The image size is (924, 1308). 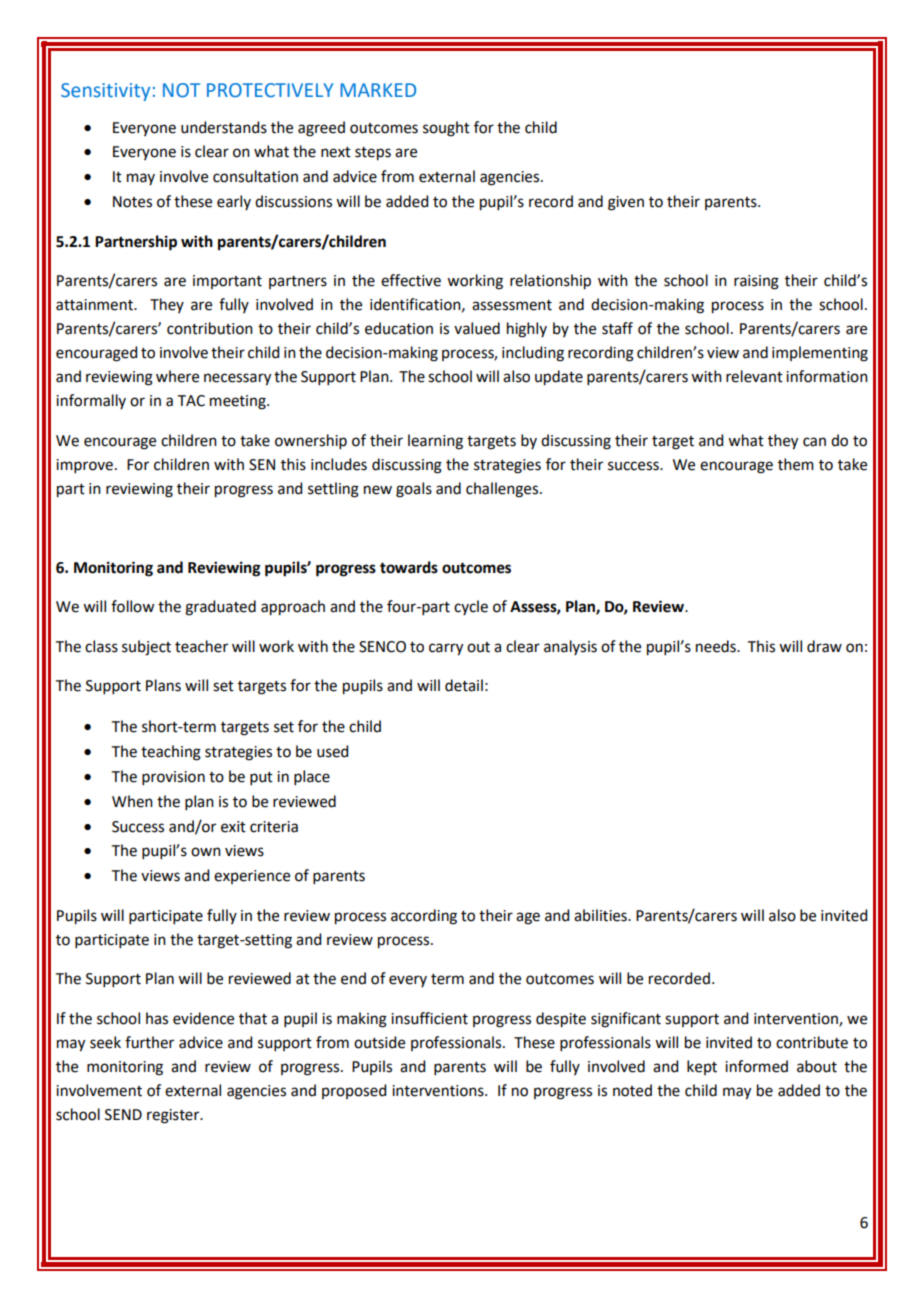 I want to click on outside, so click(x=379, y=1042).
